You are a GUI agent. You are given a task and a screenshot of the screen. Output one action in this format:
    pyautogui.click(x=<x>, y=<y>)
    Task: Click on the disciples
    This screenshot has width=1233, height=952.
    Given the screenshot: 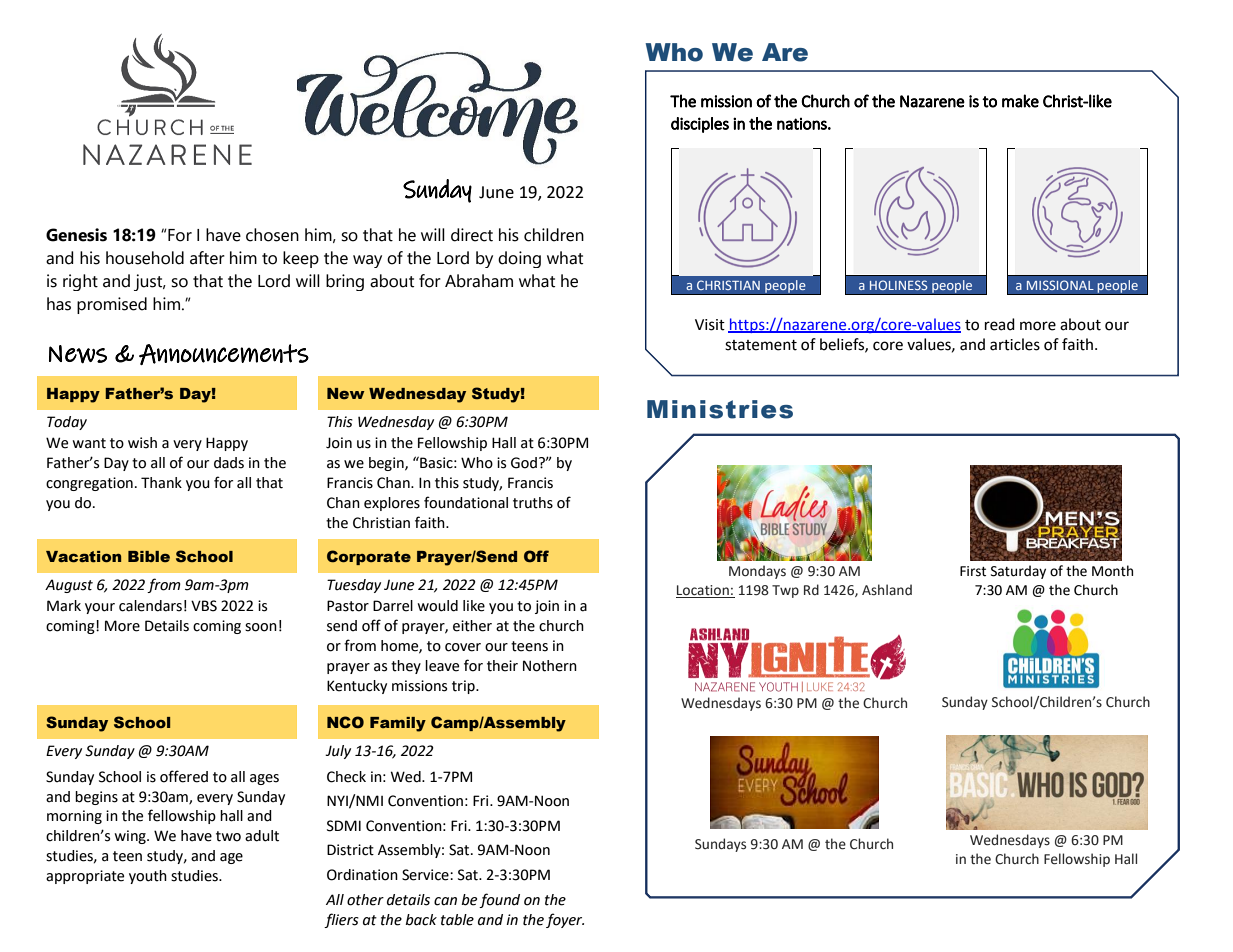 What is the action you would take?
    pyautogui.click(x=700, y=125)
